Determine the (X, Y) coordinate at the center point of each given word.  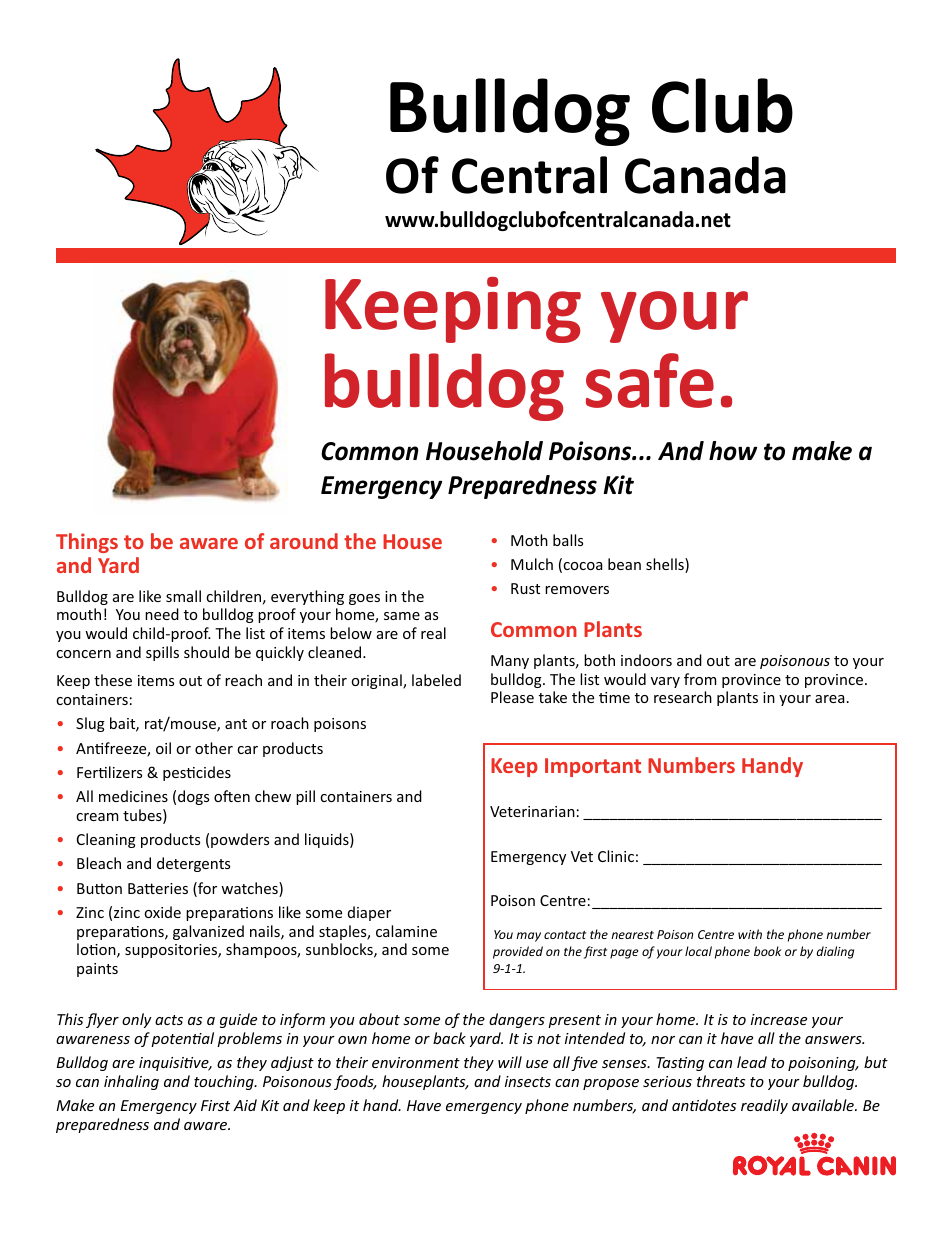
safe (650, 380)
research (683, 697)
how (733, 451)
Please (512, 697)
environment (416, 1062)
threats (721, 1081)
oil (163, 748)
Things (87, 543)
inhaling (131, 1082)
